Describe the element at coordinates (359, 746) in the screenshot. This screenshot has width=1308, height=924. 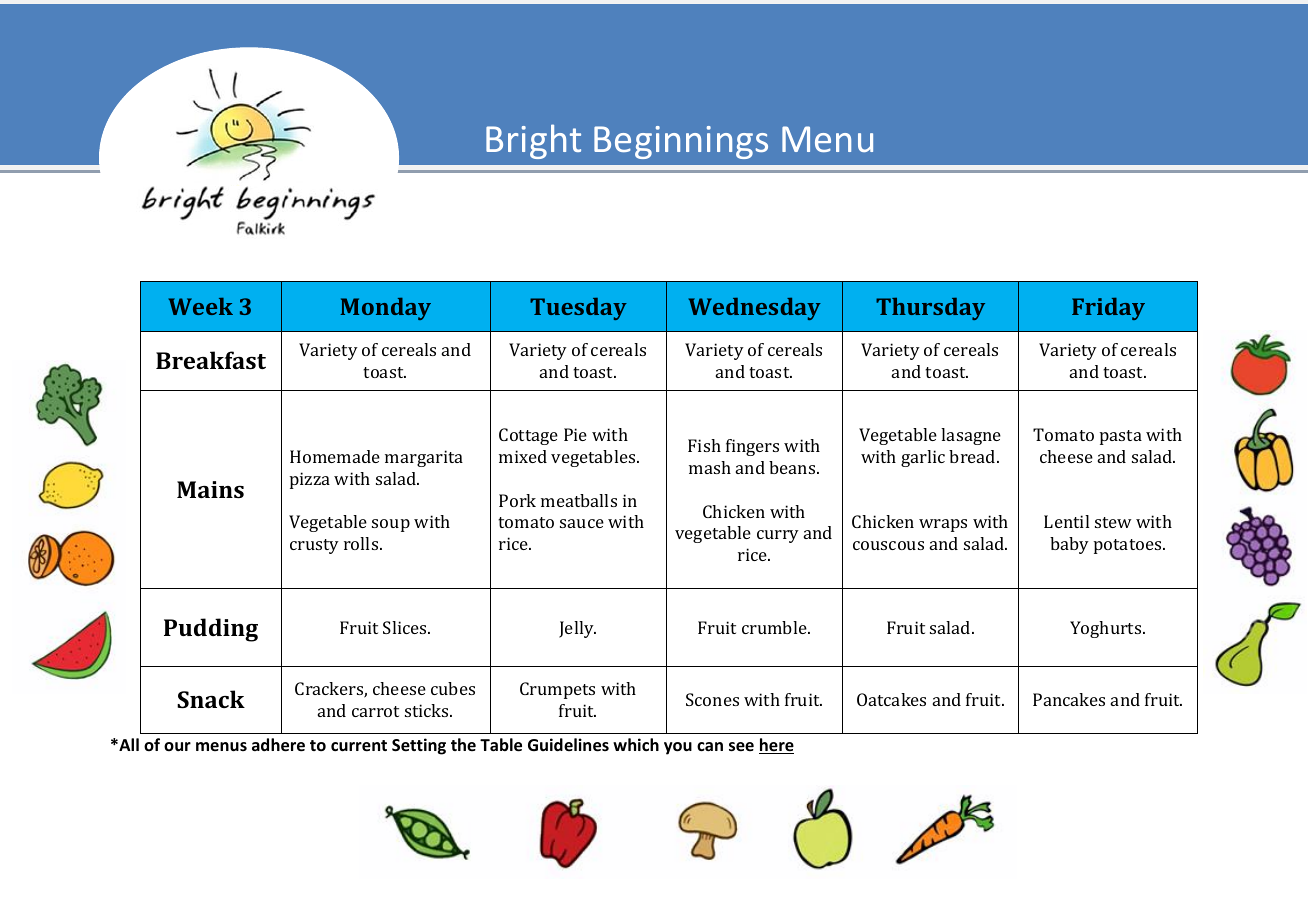
I see `current` at that location.
